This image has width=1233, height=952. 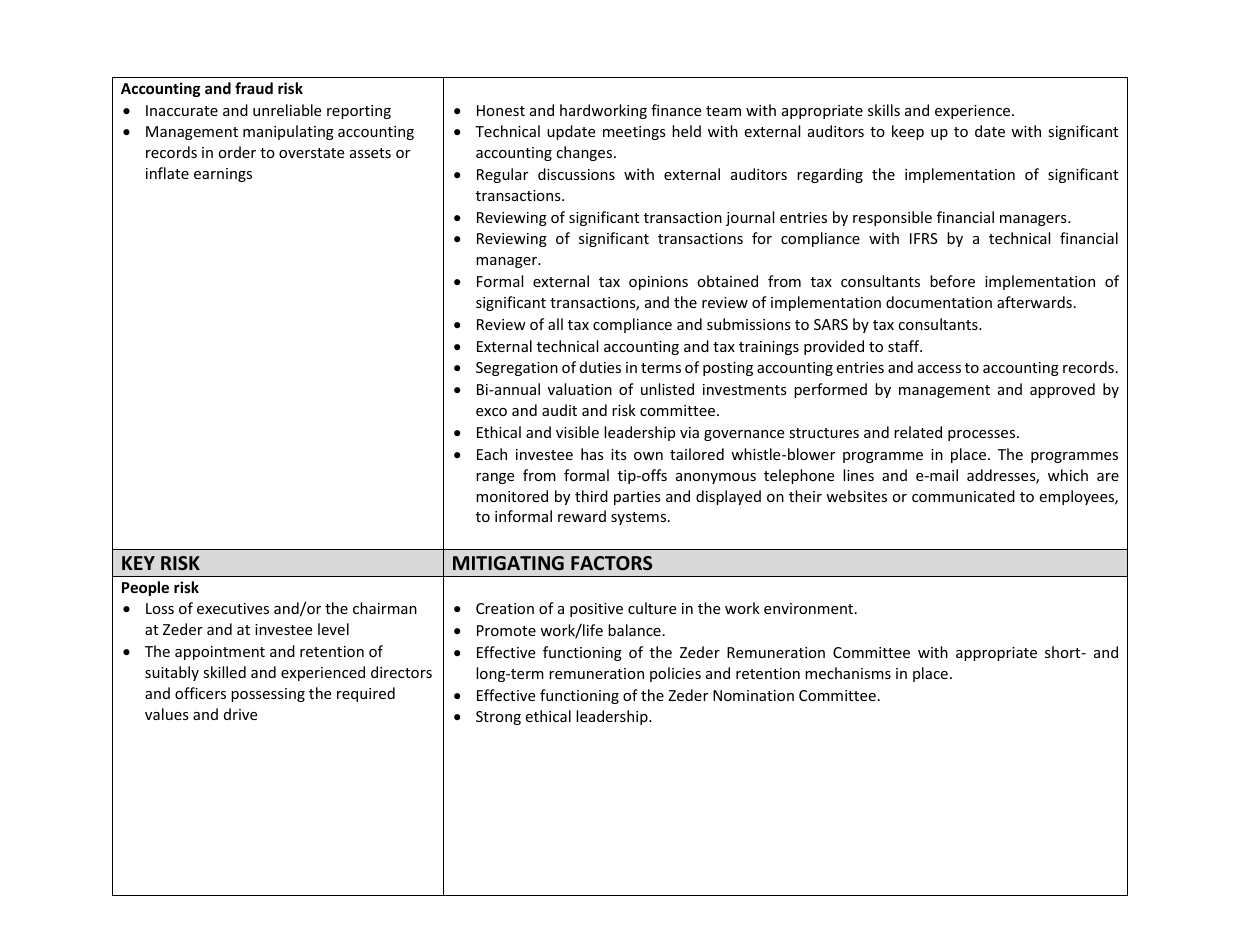 What do you see at coordinates (924, 238) in the image?
I see `IFRS` at bounding box center [924, 238].
